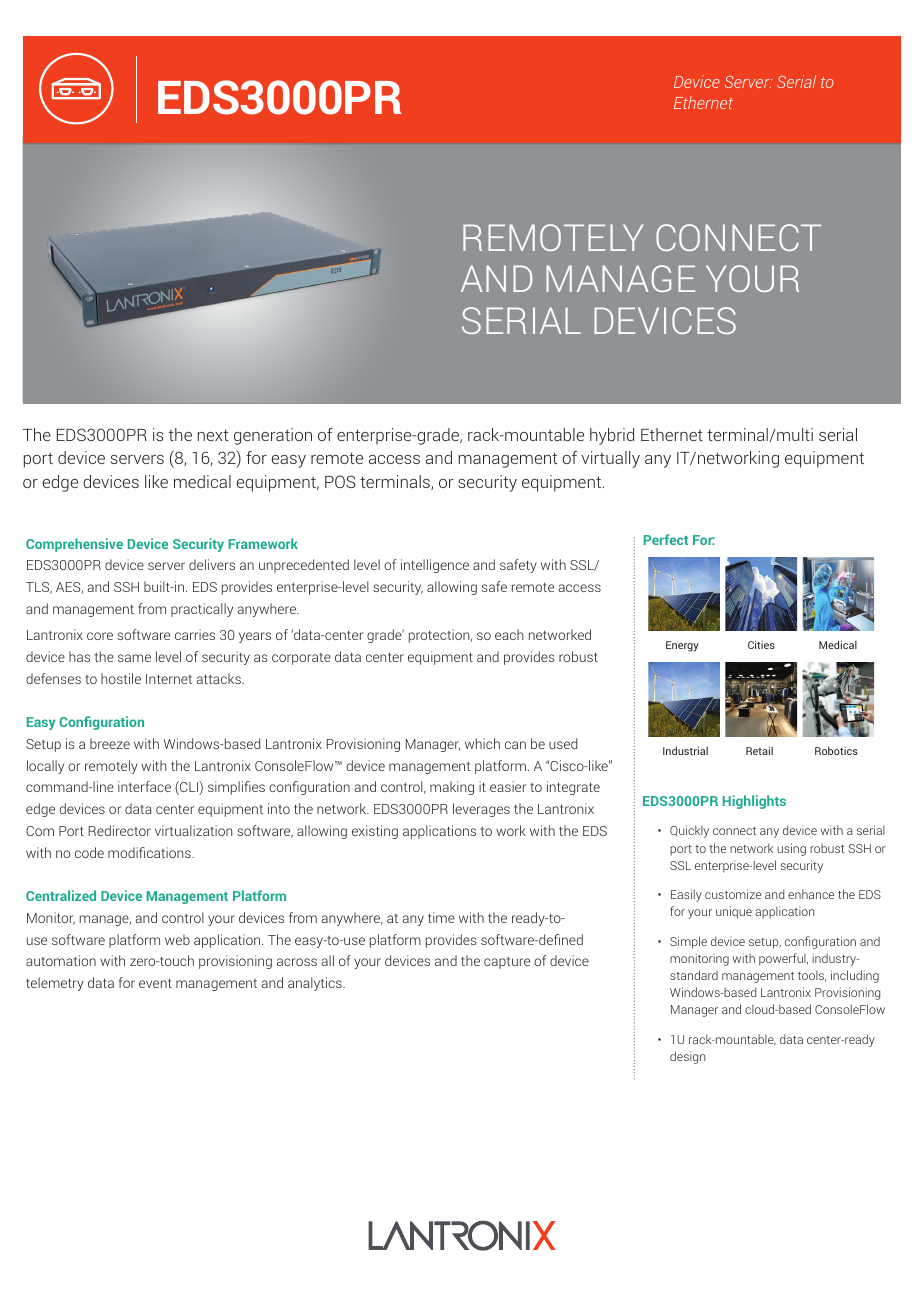 The height and width of the page is (1308, 924). I want to click on Cities, so click(761, 644).
